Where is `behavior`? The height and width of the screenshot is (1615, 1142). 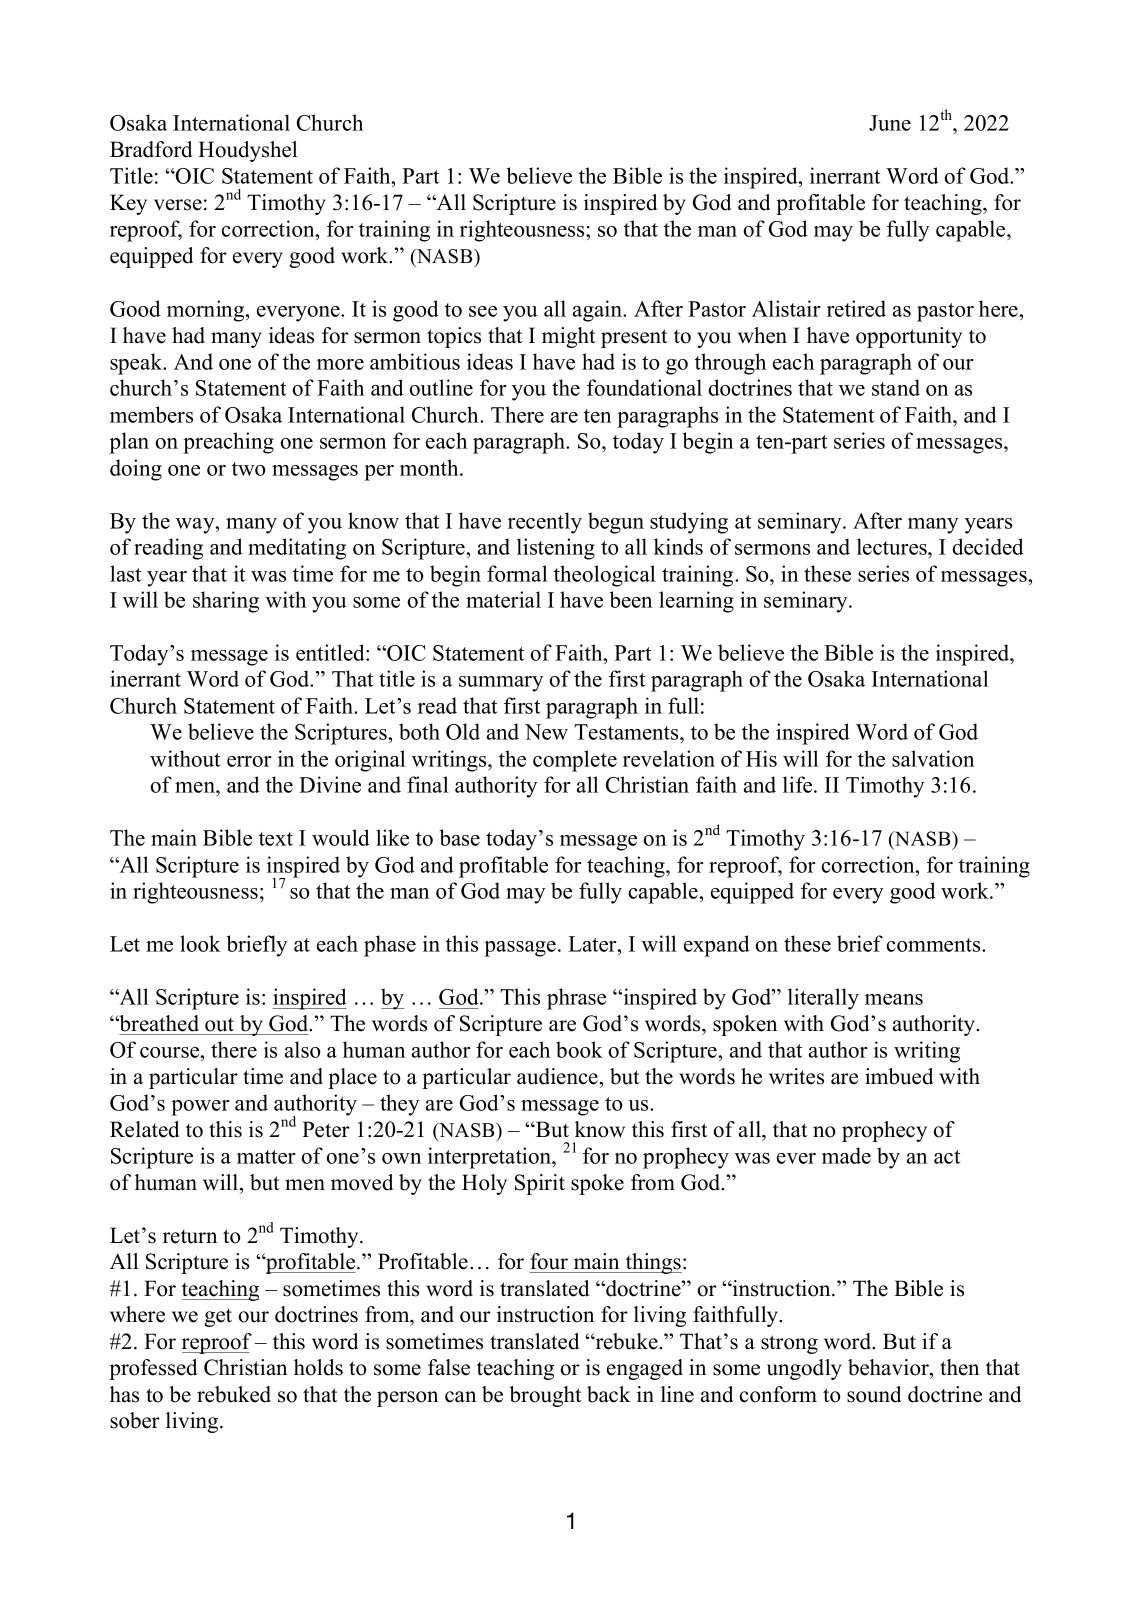
behavior is located at coordinates (889, 1367).
